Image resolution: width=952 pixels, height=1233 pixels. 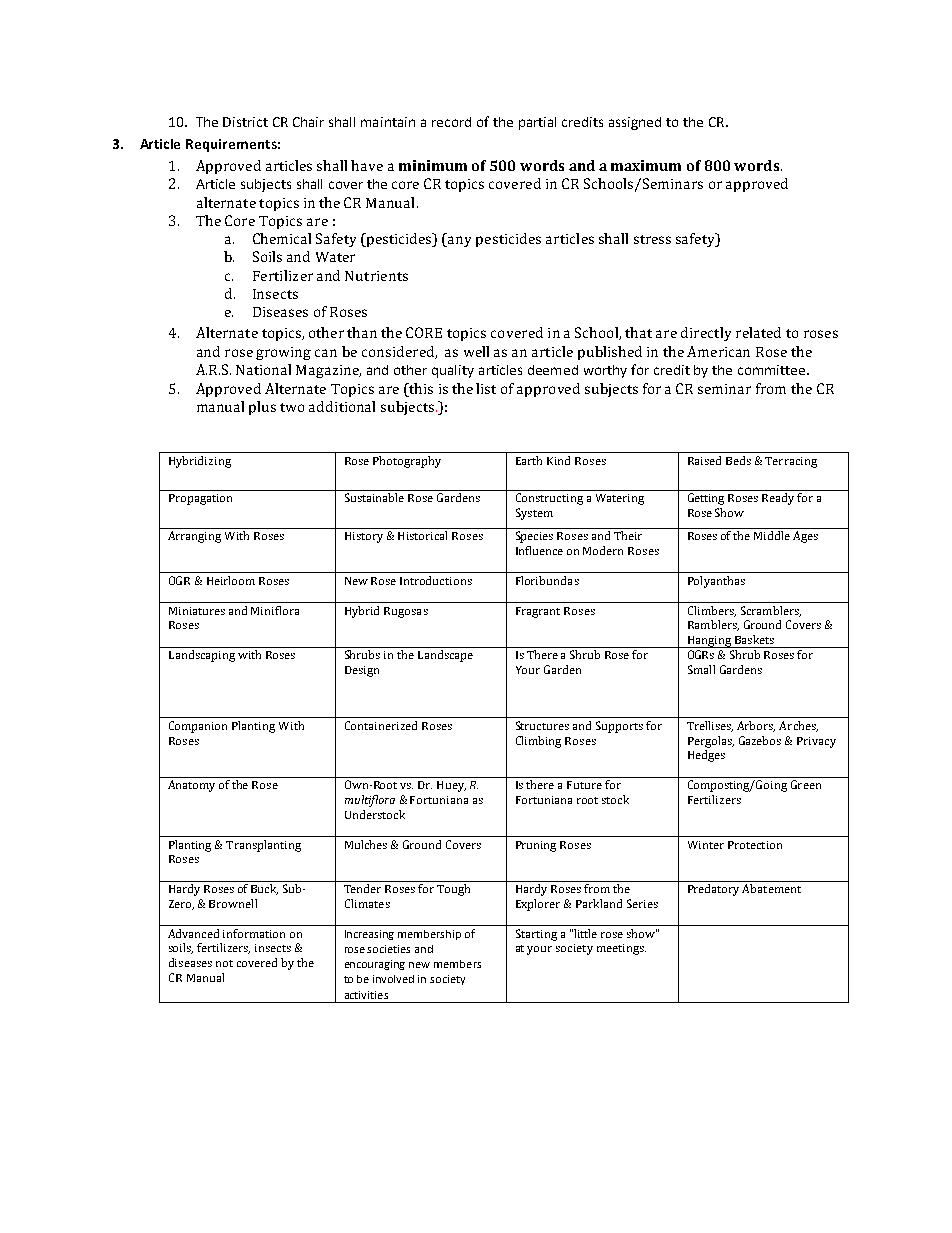 I want to click on maximum, so click(x=646, y=165).
